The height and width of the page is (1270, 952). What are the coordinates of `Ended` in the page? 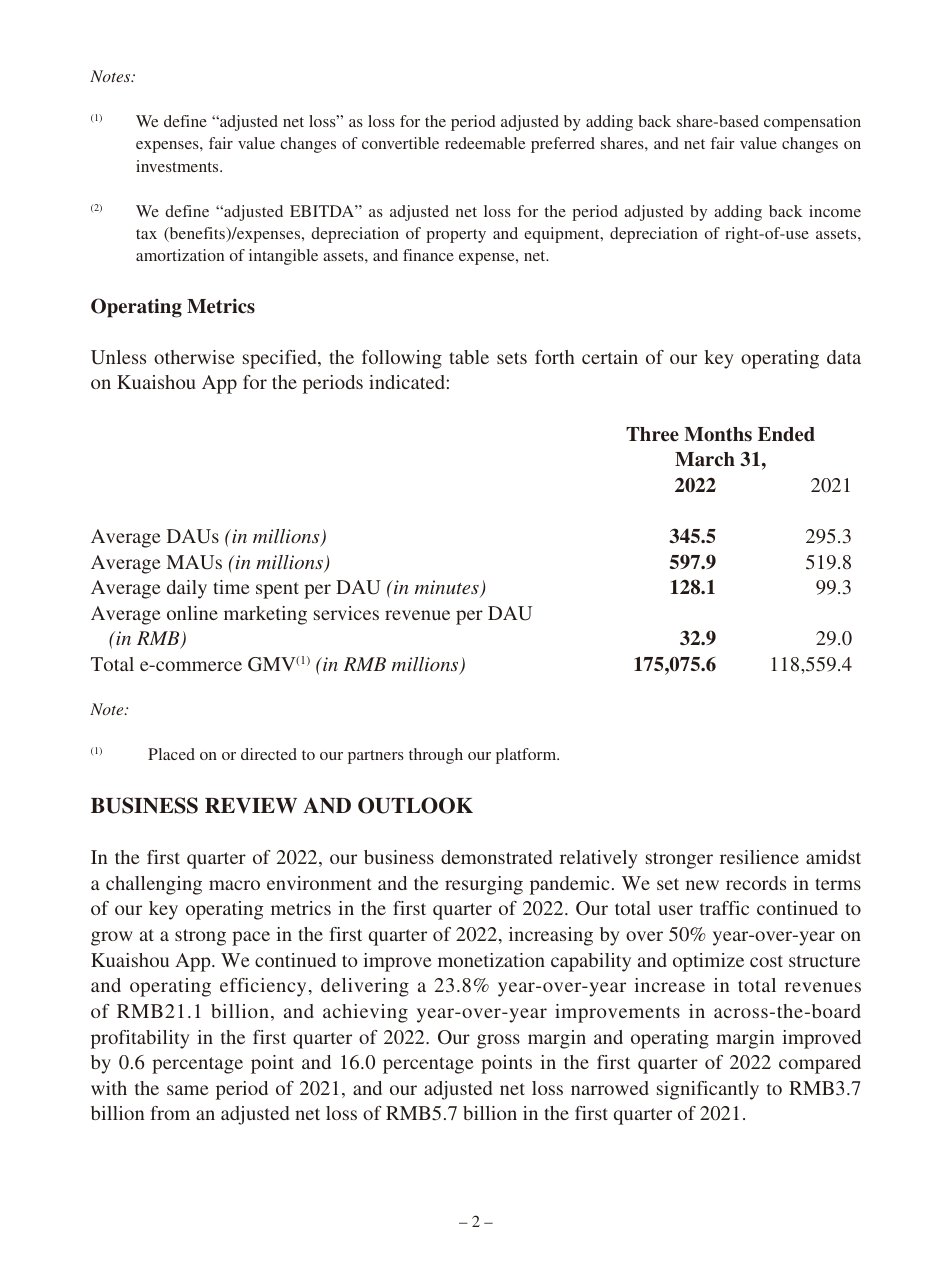 It's located at (786, 434).
